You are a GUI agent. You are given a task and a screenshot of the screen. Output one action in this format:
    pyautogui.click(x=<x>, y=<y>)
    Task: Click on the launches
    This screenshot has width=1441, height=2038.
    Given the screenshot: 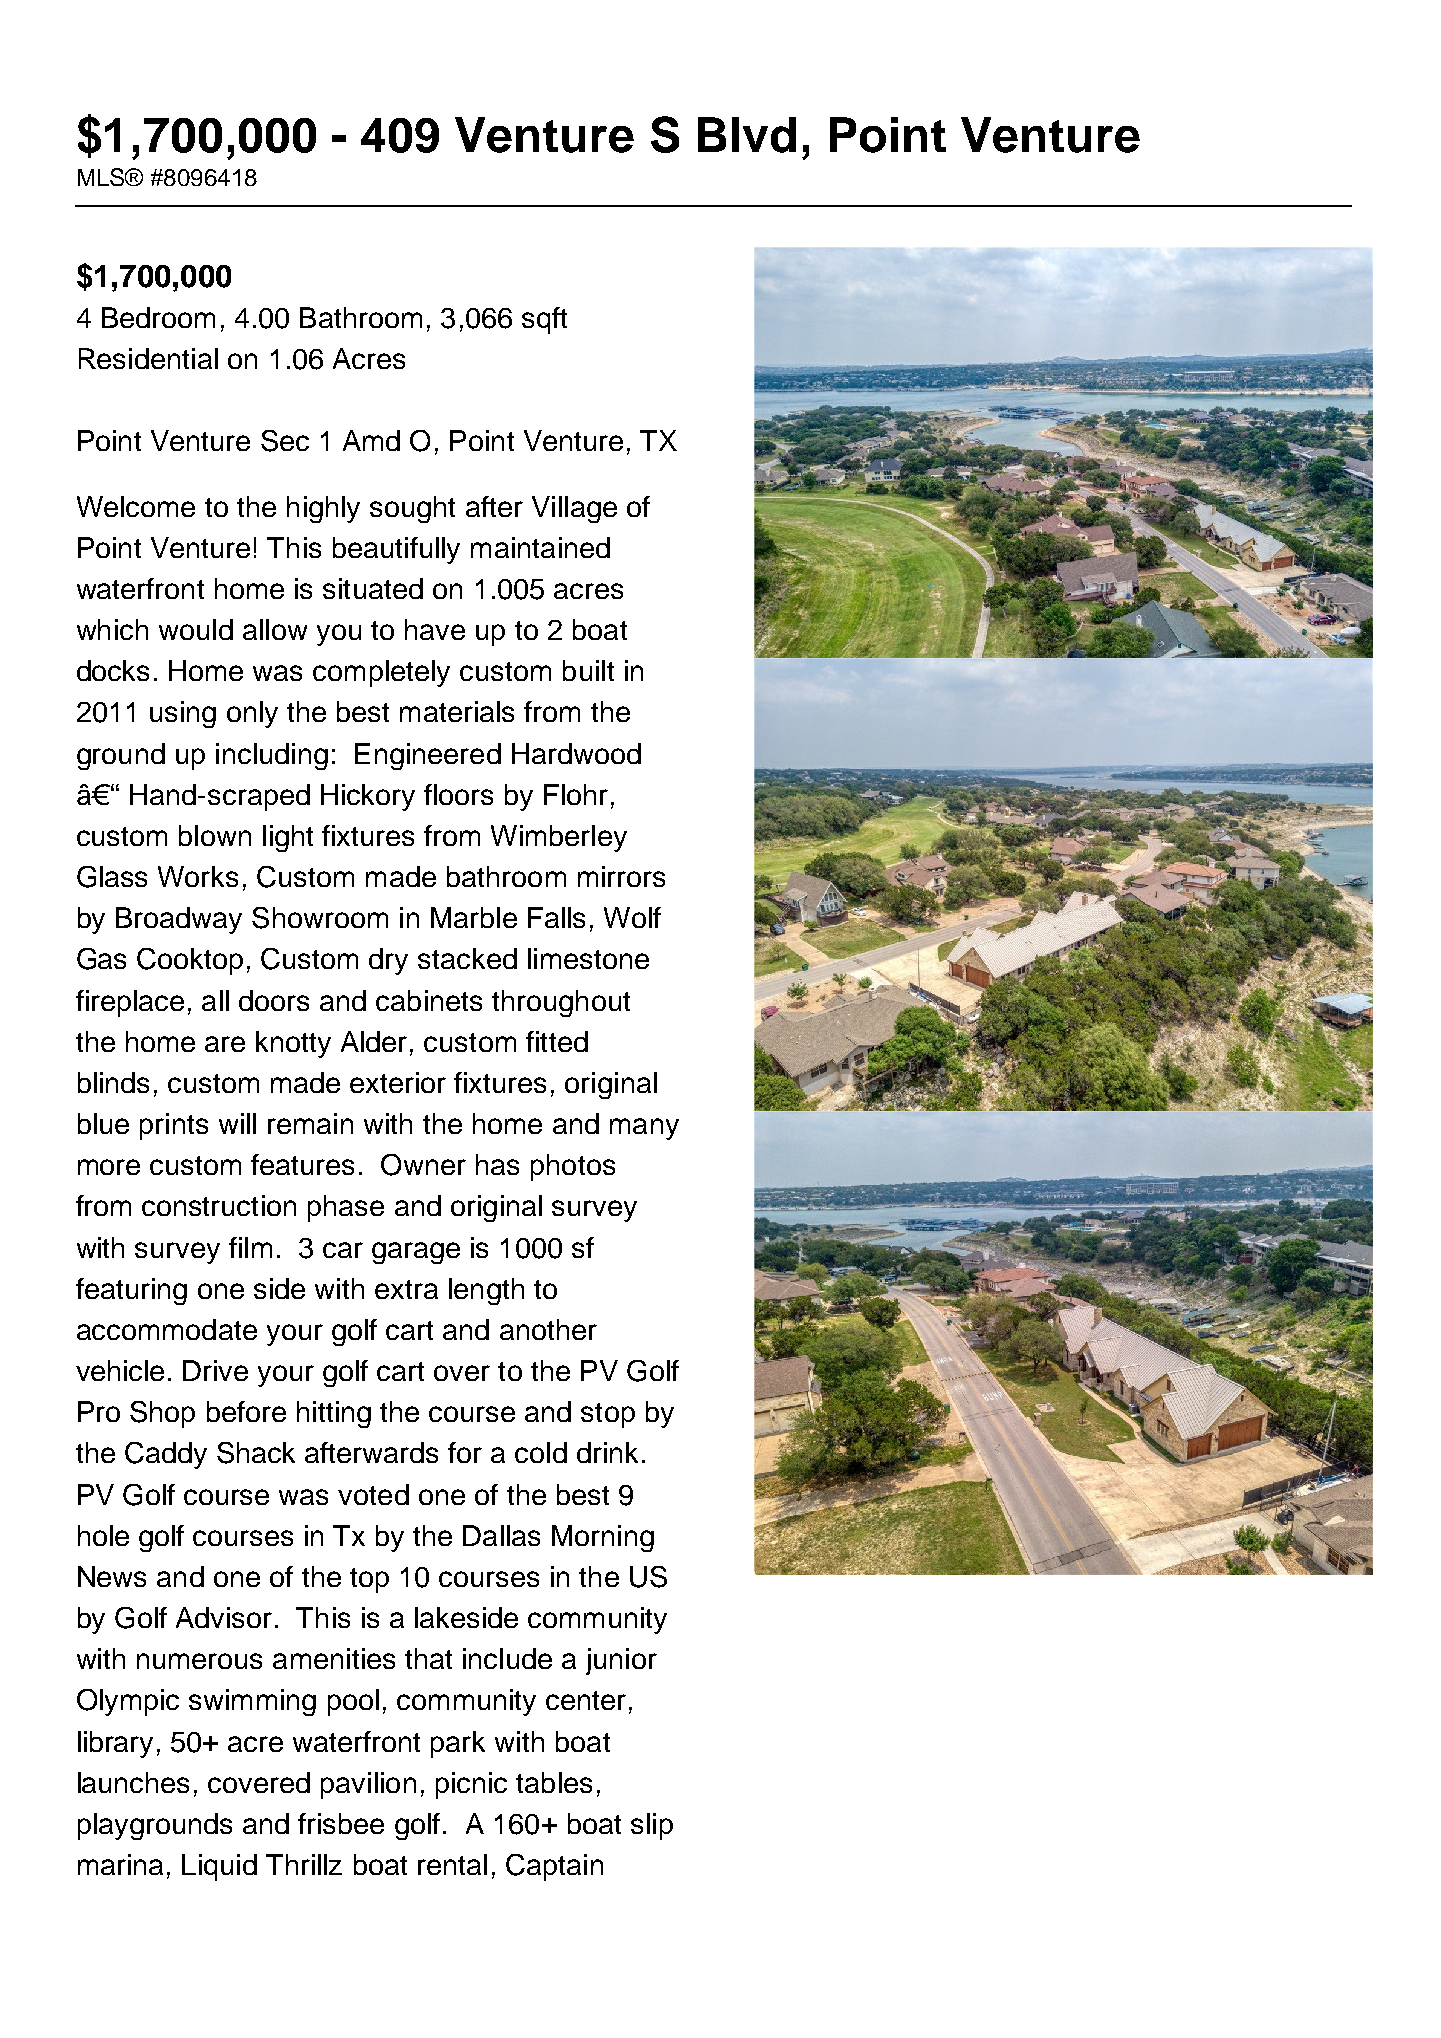 What is the action you would take?
    pyautogui.click(x=133, y=1782)
